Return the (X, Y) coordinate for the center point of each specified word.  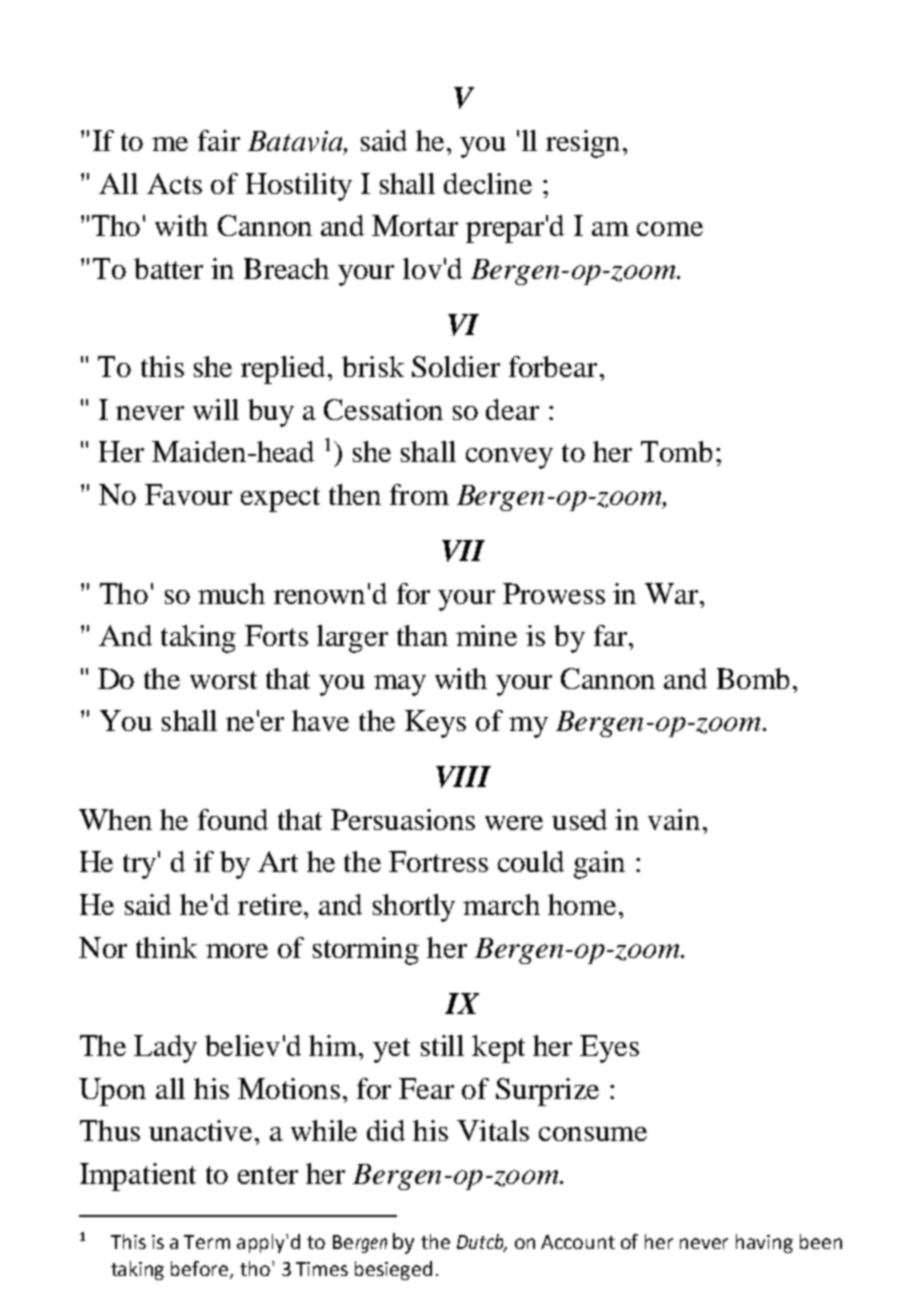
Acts (174, 183)
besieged (393, 1270)
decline (488, 183)
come (670, 229)
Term (207, 1242)
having (764, 1243)
